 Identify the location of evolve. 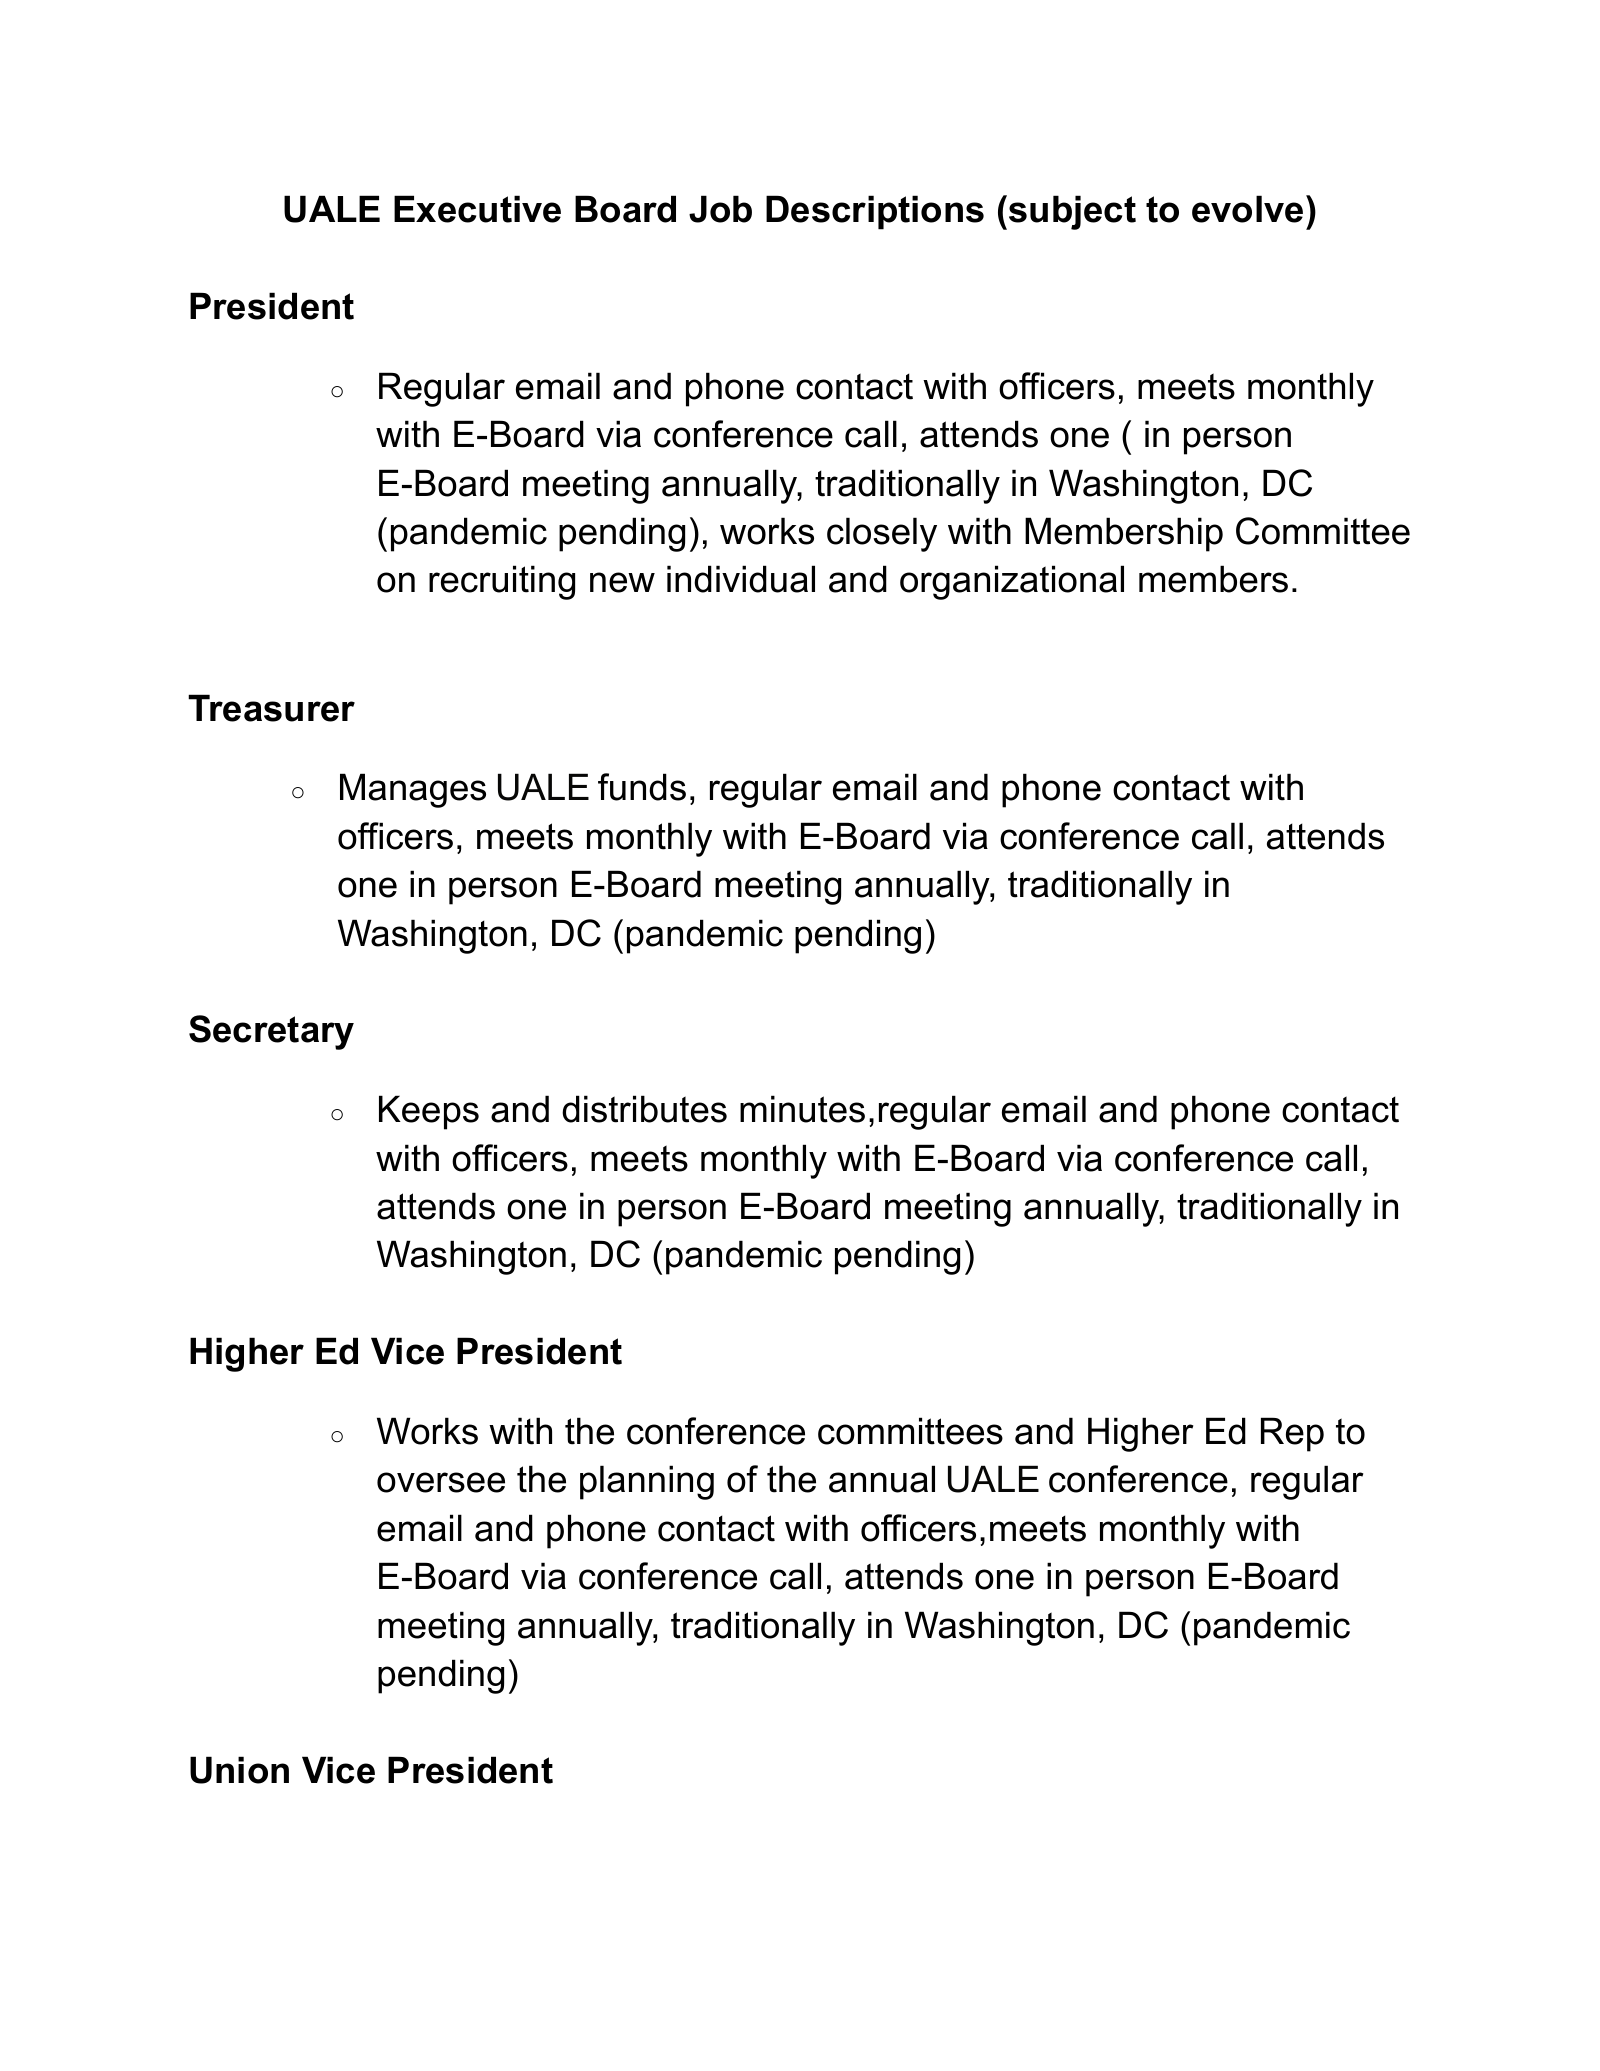
(1247, 209).
